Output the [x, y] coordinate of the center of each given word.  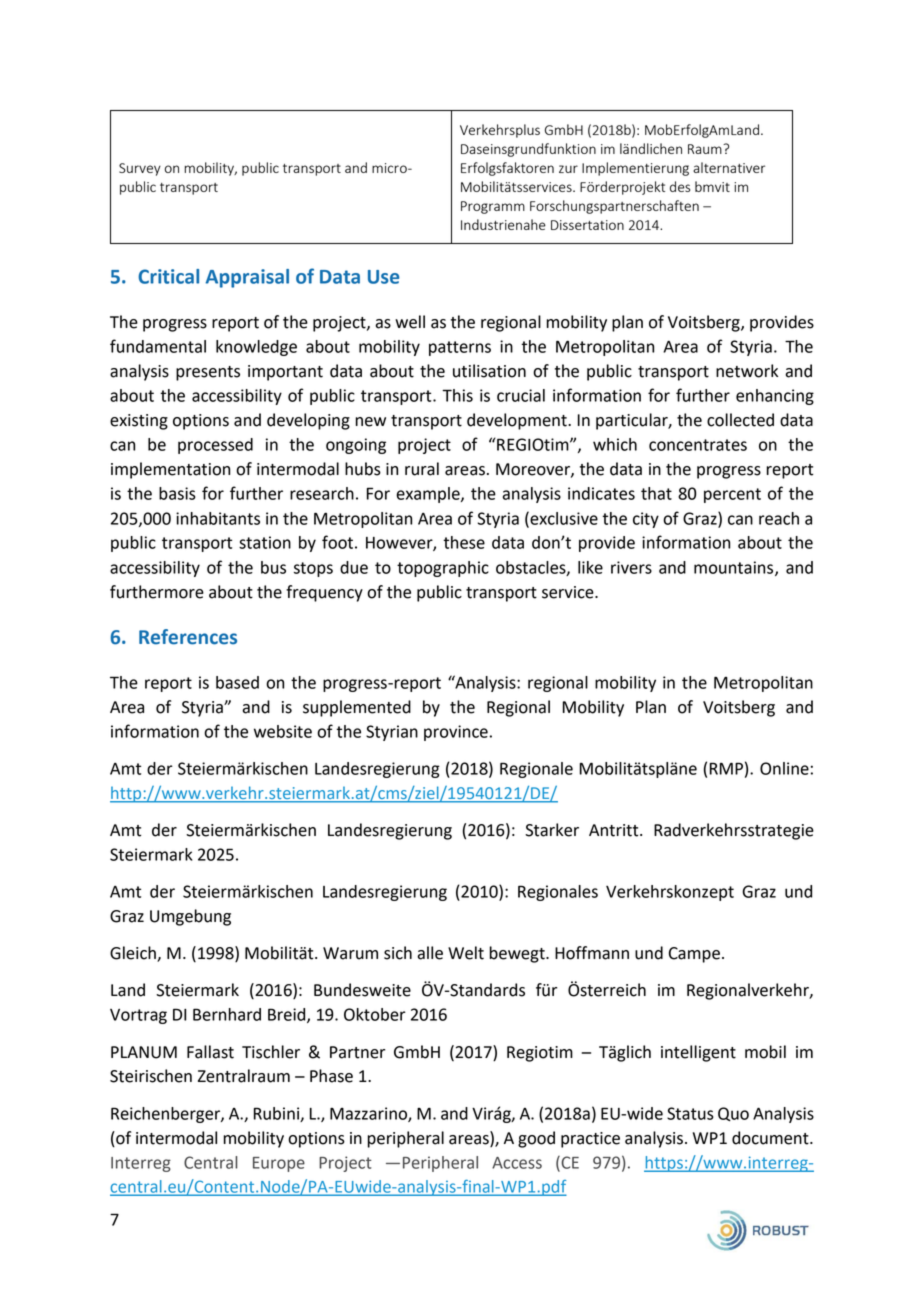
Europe [279, 1164]
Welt [466, 953]
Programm [493, 207]
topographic [443, 569]
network [747, 371]
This [457, 395]
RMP [726, 768]
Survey [140, 169]
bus [273, 567]
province [456, 733]
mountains [735, 568]
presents [208, 373]
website [283, 731]
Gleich [134, 954]
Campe [694, 955]
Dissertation [587, 225]
